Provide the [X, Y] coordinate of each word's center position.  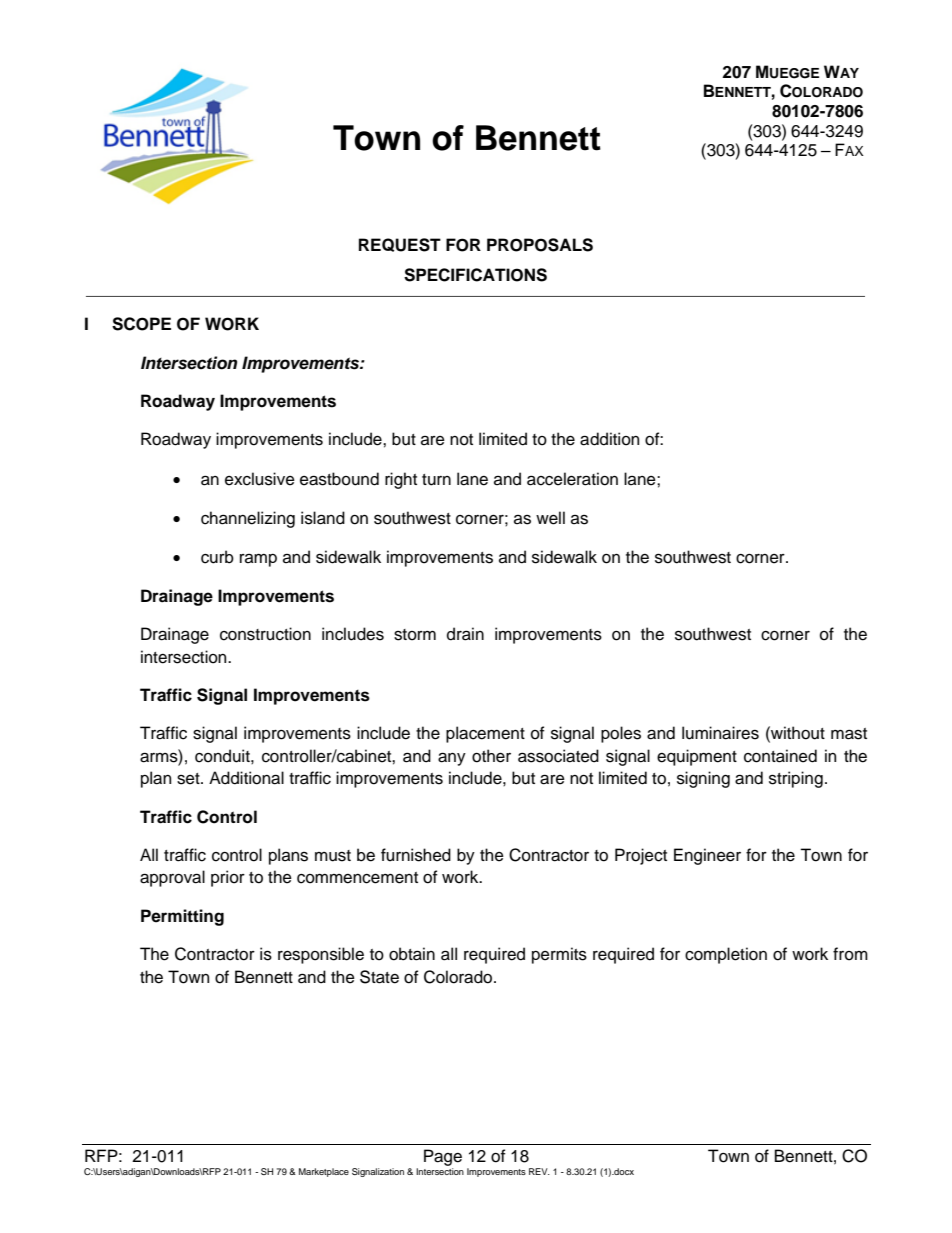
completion [726, 955]
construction [265, 634]
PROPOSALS [540, 245]
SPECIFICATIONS [475, 275]
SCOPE [141, 324]
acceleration [572, 479]
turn [436, 480]
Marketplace [324, 1172]
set [189, 779]
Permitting [182, 917]
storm [415, 635]
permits [559, 955]
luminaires [720, 733]
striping [796, 779]
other [491, 756]
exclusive [260, 479]
